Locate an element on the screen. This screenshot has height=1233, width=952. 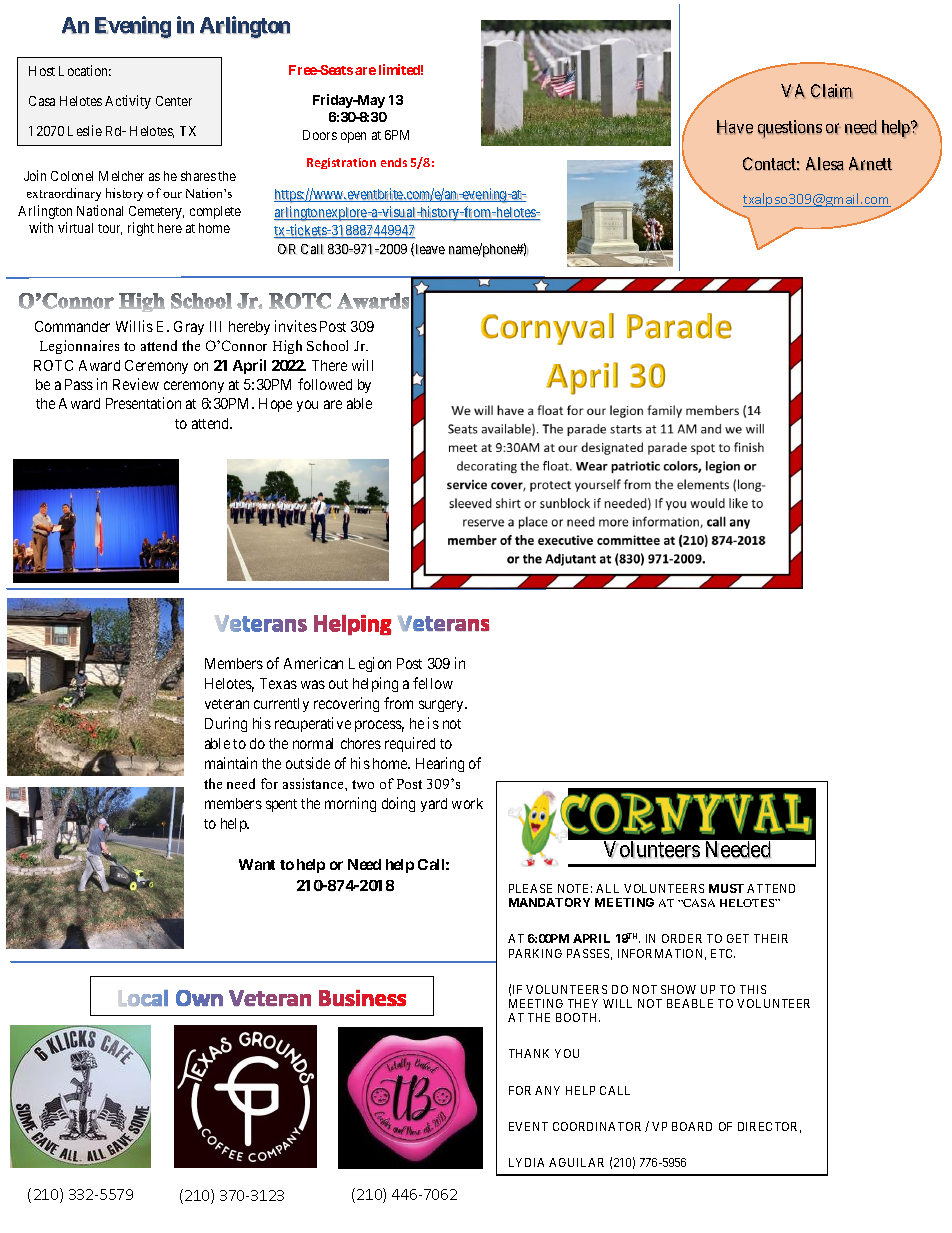
surgery is located at coordinates (443, 706).
